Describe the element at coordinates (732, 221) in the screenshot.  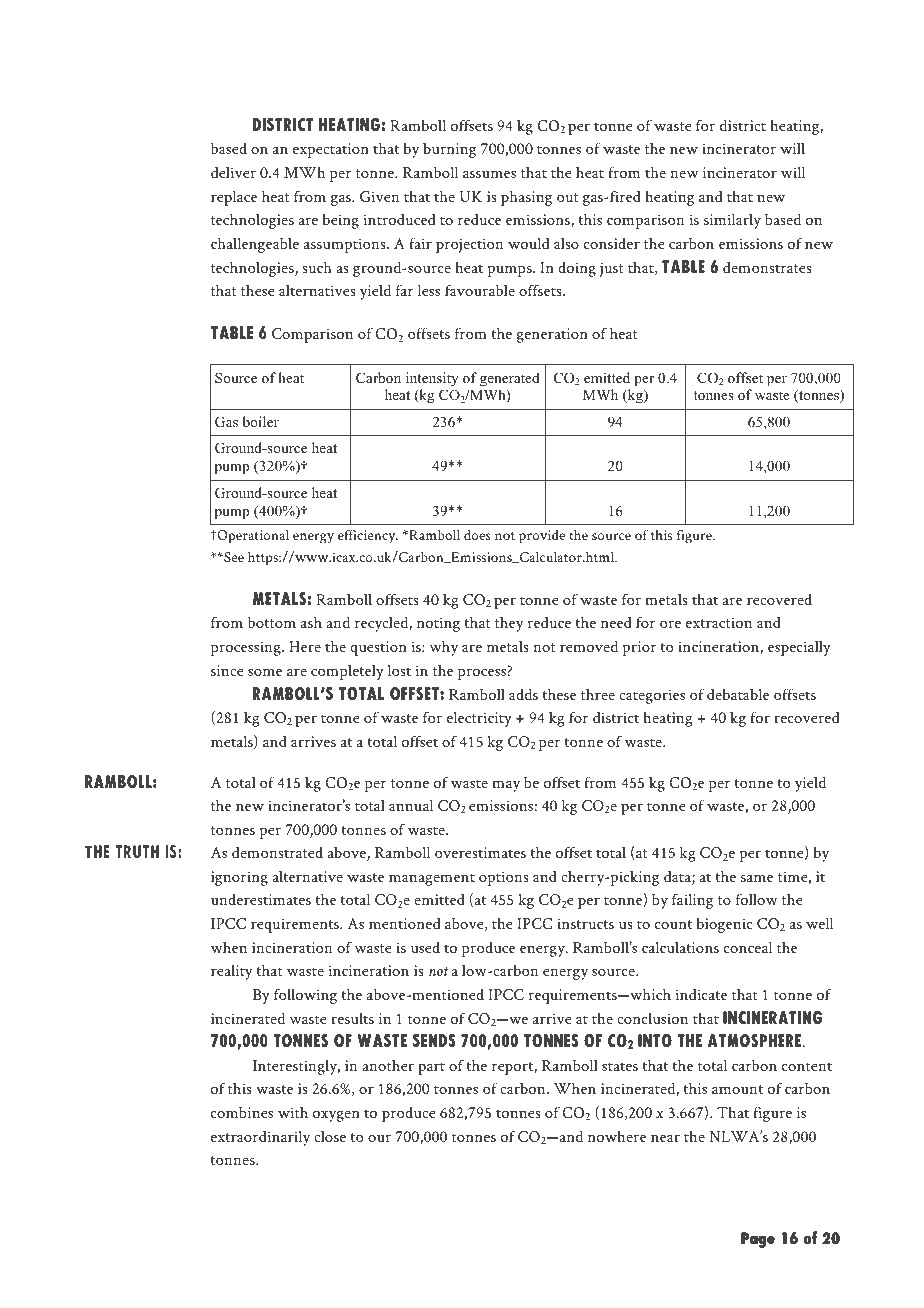
I see `similarly` at that location.
